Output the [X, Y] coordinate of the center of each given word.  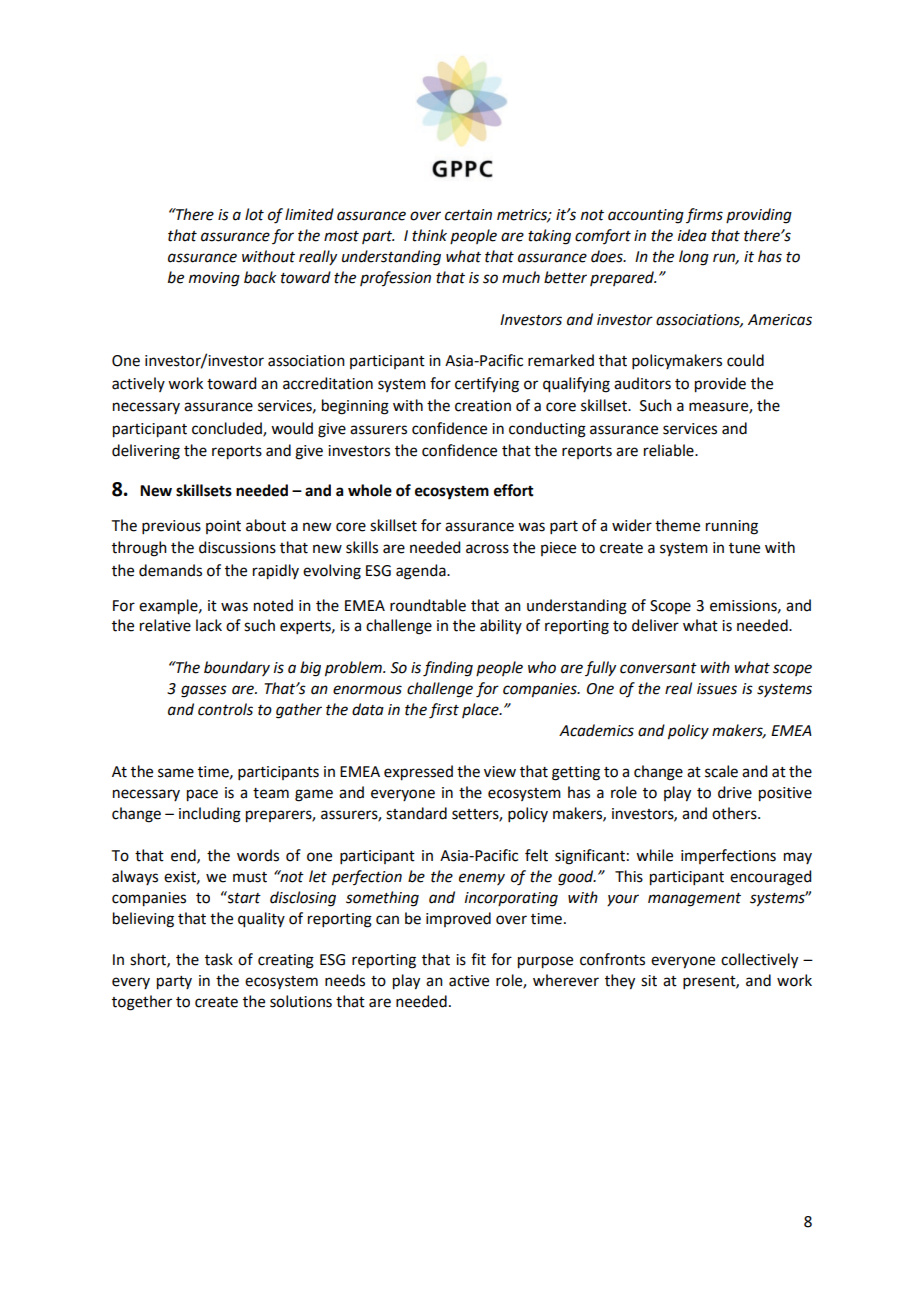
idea [692, 235]
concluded [228, 429]
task [219, 959]
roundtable [428, 605]
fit [478, 959]
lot [254, 214]
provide [720, 385]
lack [209, 625]
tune [744, 548]
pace [202, 795]
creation [483, 406]
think [429, 235]
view [500, 772]
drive [735, 792]
